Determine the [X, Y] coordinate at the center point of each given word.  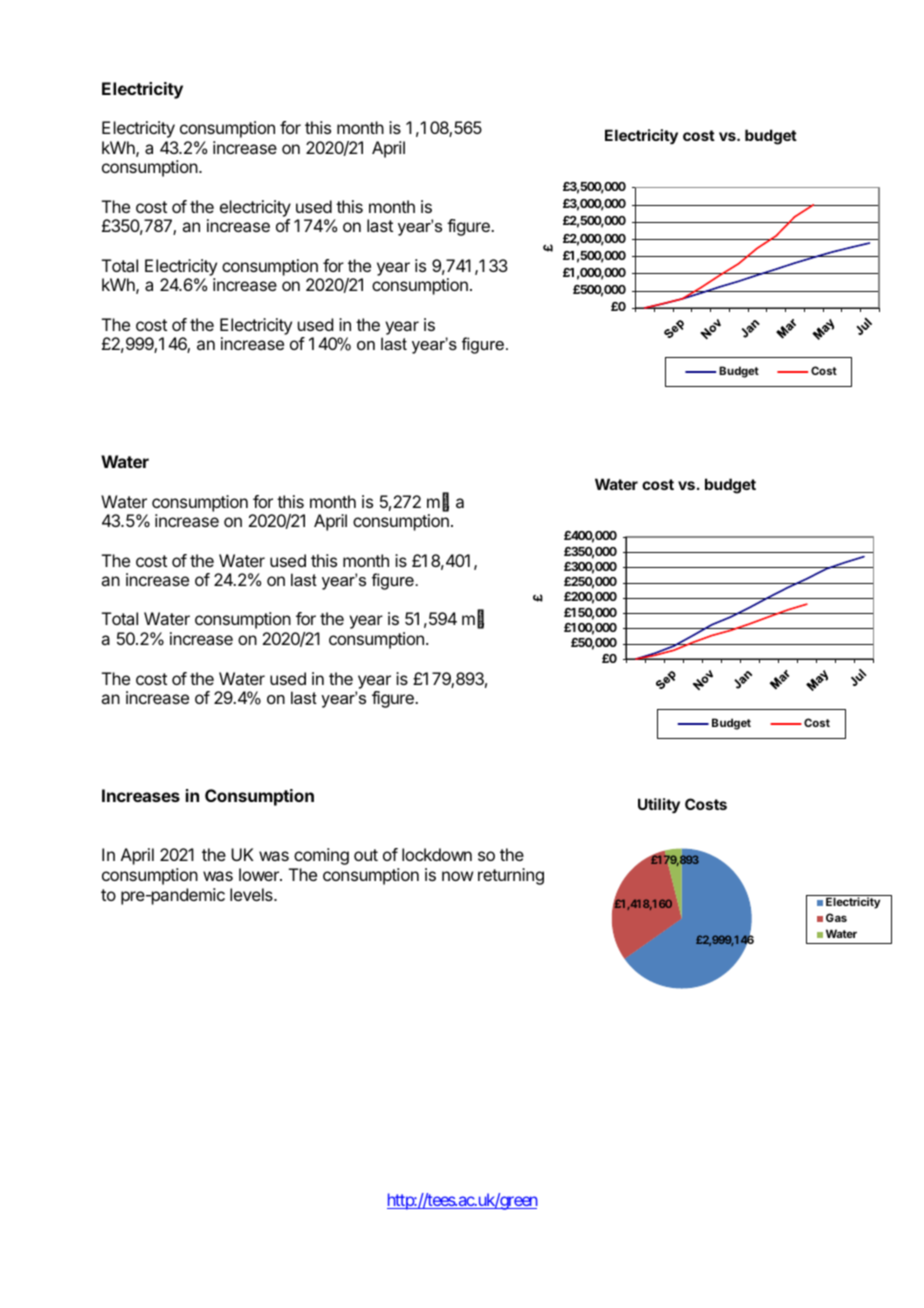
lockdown [437, 854]
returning [511, 876]
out [366, 855]
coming [321, 856]
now [457, 876]
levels [252, 894]
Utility [659, 806]
